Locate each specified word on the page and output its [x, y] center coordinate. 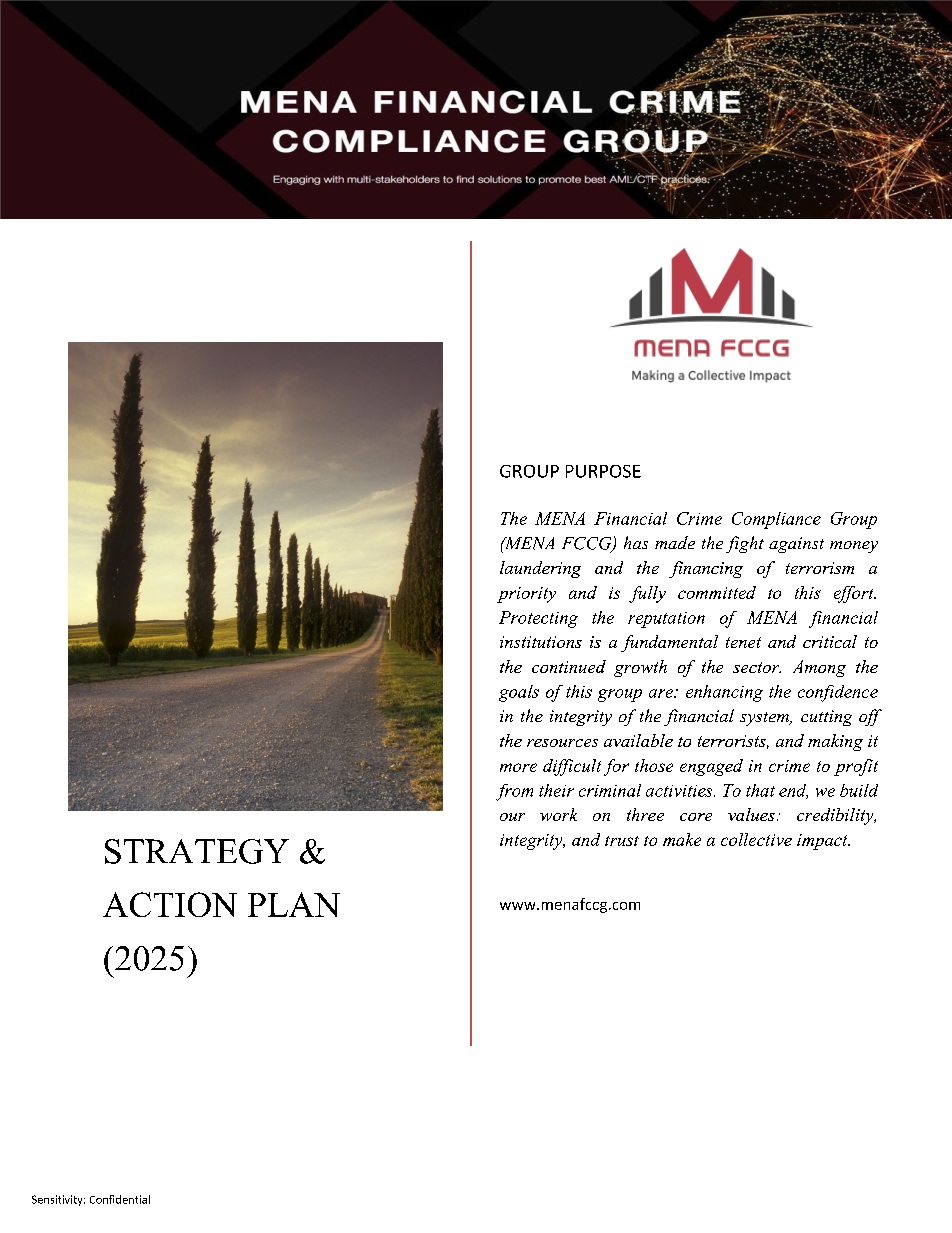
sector [757, 667]
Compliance [776, 520]
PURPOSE [603, 471]
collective [756, 839]
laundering [540, 569]
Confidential [120, 1199]
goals [519, 693]
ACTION [170, 904]
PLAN [294, 904]
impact [823, 842]
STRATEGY [197, 851]
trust [622, 841]
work [558, 814]
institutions [541, 642]
